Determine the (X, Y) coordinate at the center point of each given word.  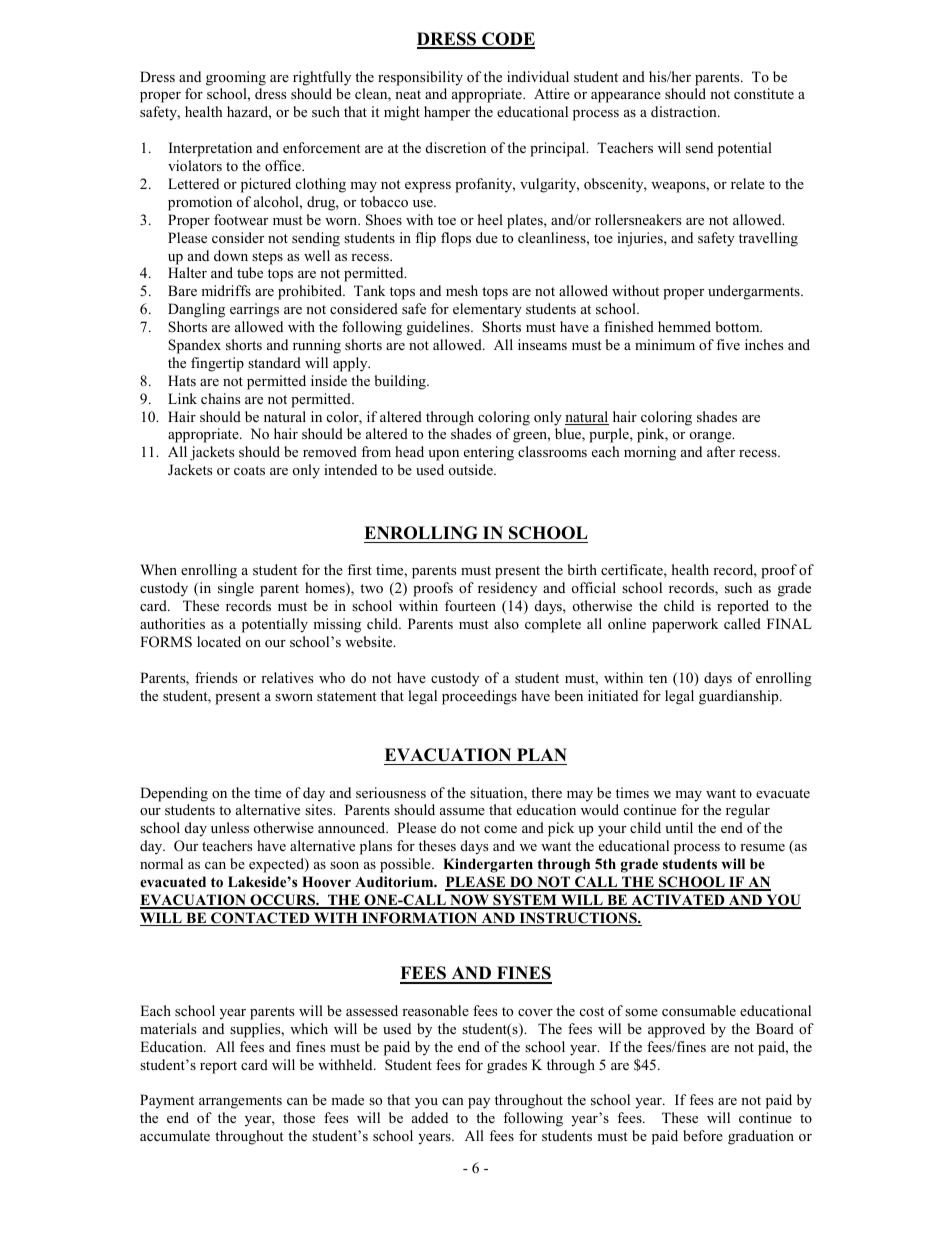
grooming (236, 78)
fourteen (470, 605)
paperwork (685, 625)
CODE (507, 40)
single (236, 589)
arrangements (240, 1102)
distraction (685, 111)
